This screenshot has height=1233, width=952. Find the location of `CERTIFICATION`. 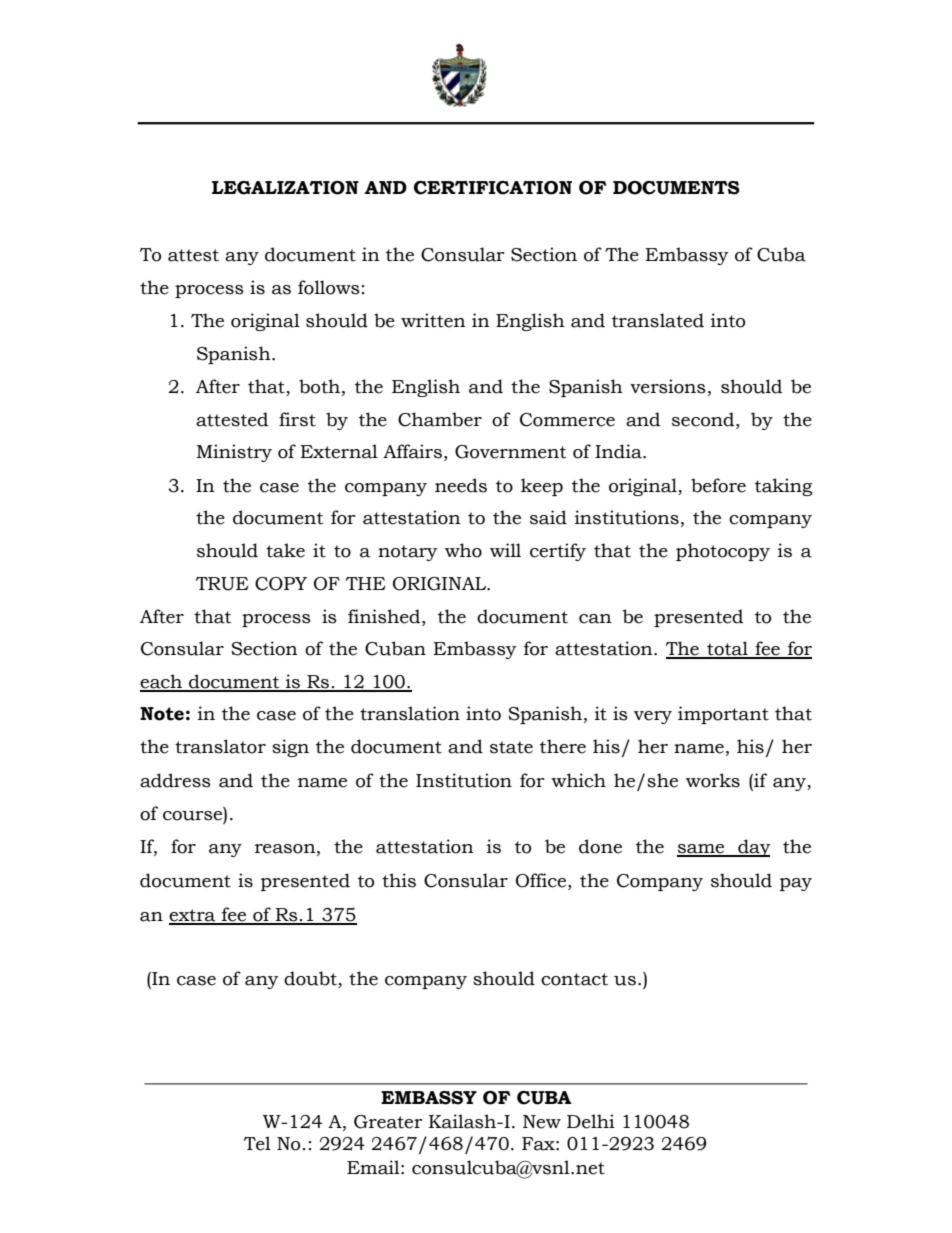

CERTIFICATION is located at coordinates (493, 188).
